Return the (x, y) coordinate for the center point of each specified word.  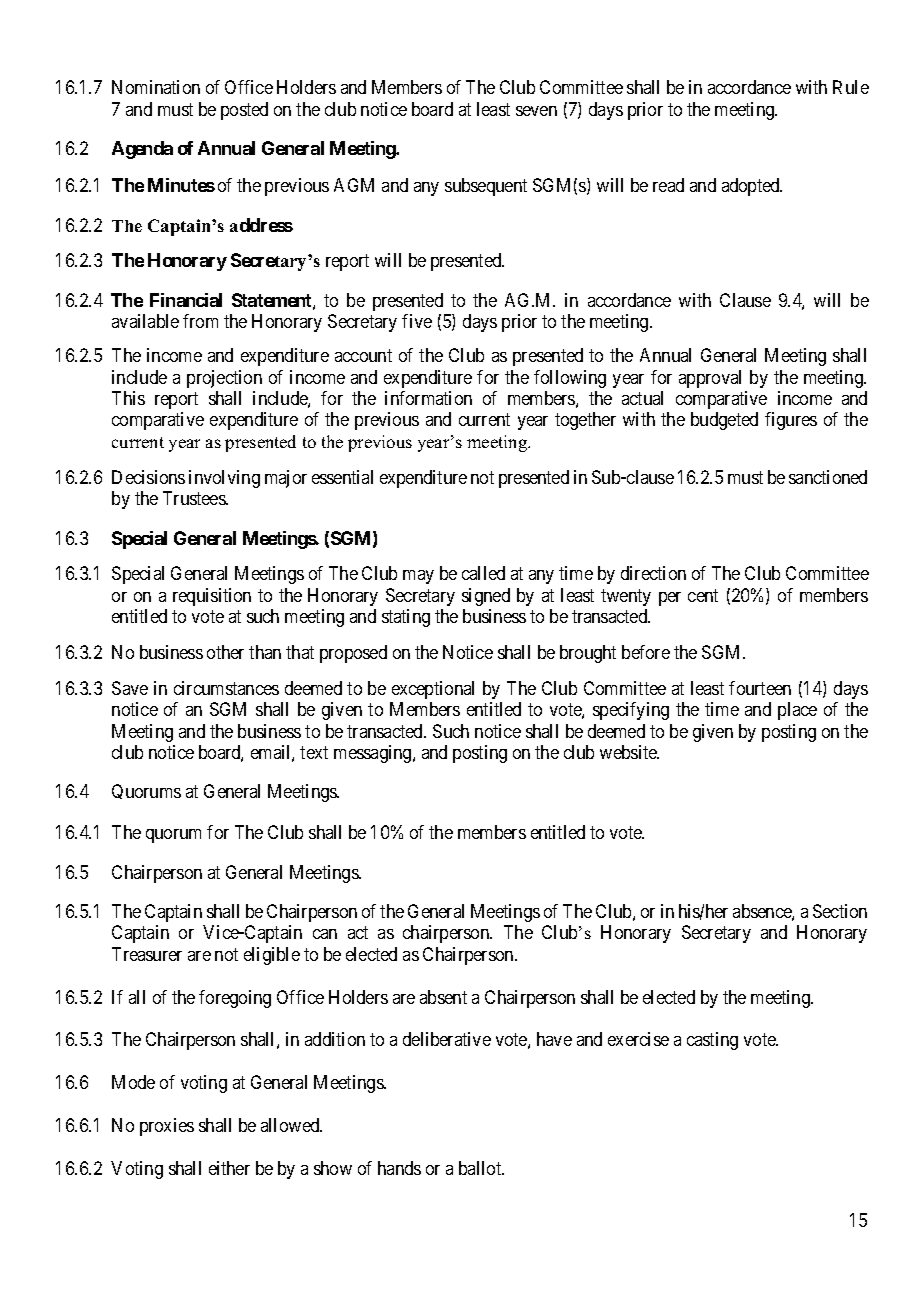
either (229, 1168)
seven (536, 111)
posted (244, 111)
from (200, 321)
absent (443, 997)
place (797, 711)
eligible (272, 956)
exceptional (433, 690)
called (483, 573)
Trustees (195, 498)
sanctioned (828, 477)
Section (840, 911)
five (417, 321)
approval (710, 379)
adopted (752, 187)
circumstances (226, 688)
